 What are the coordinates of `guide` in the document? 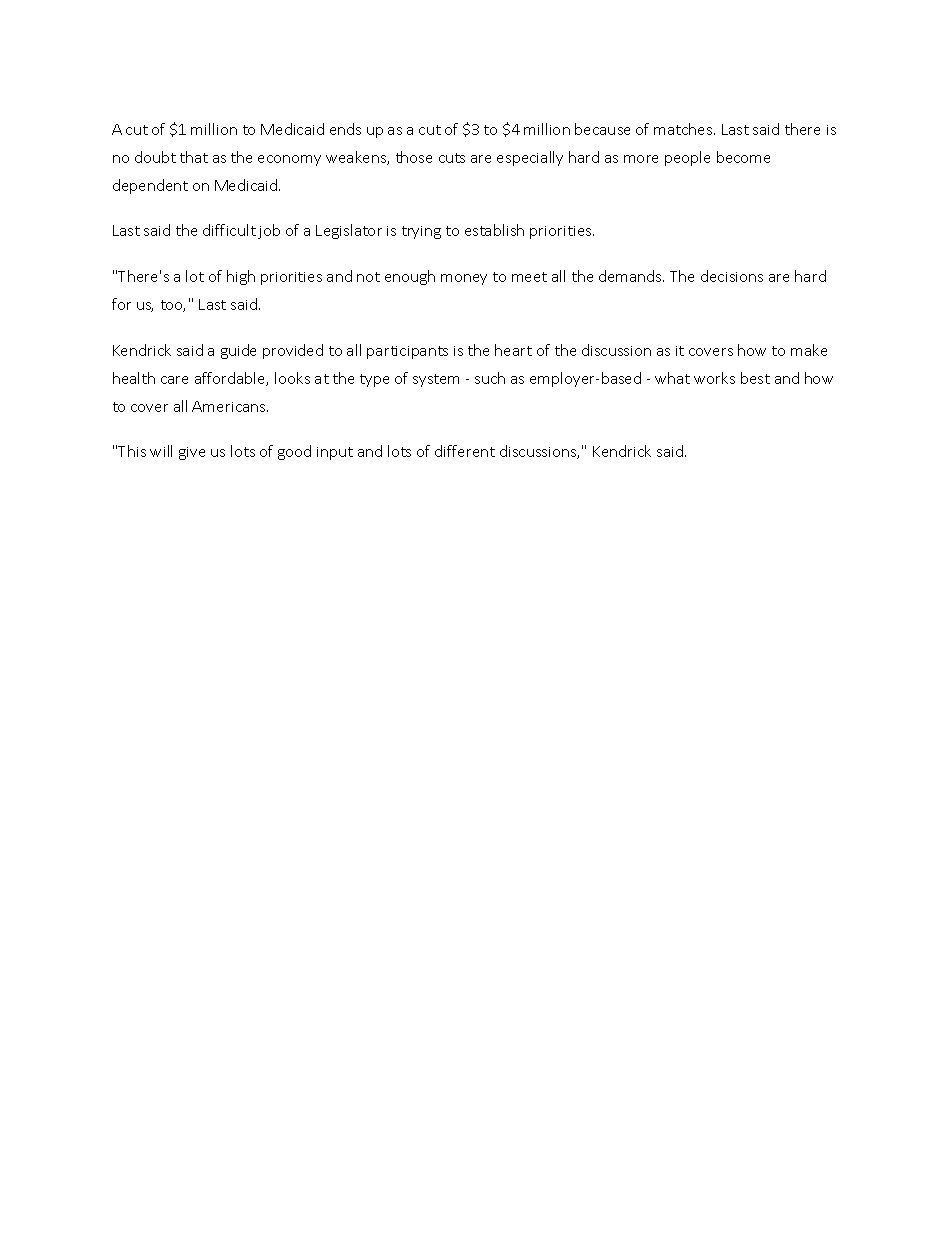 It's located at (238, 351).
